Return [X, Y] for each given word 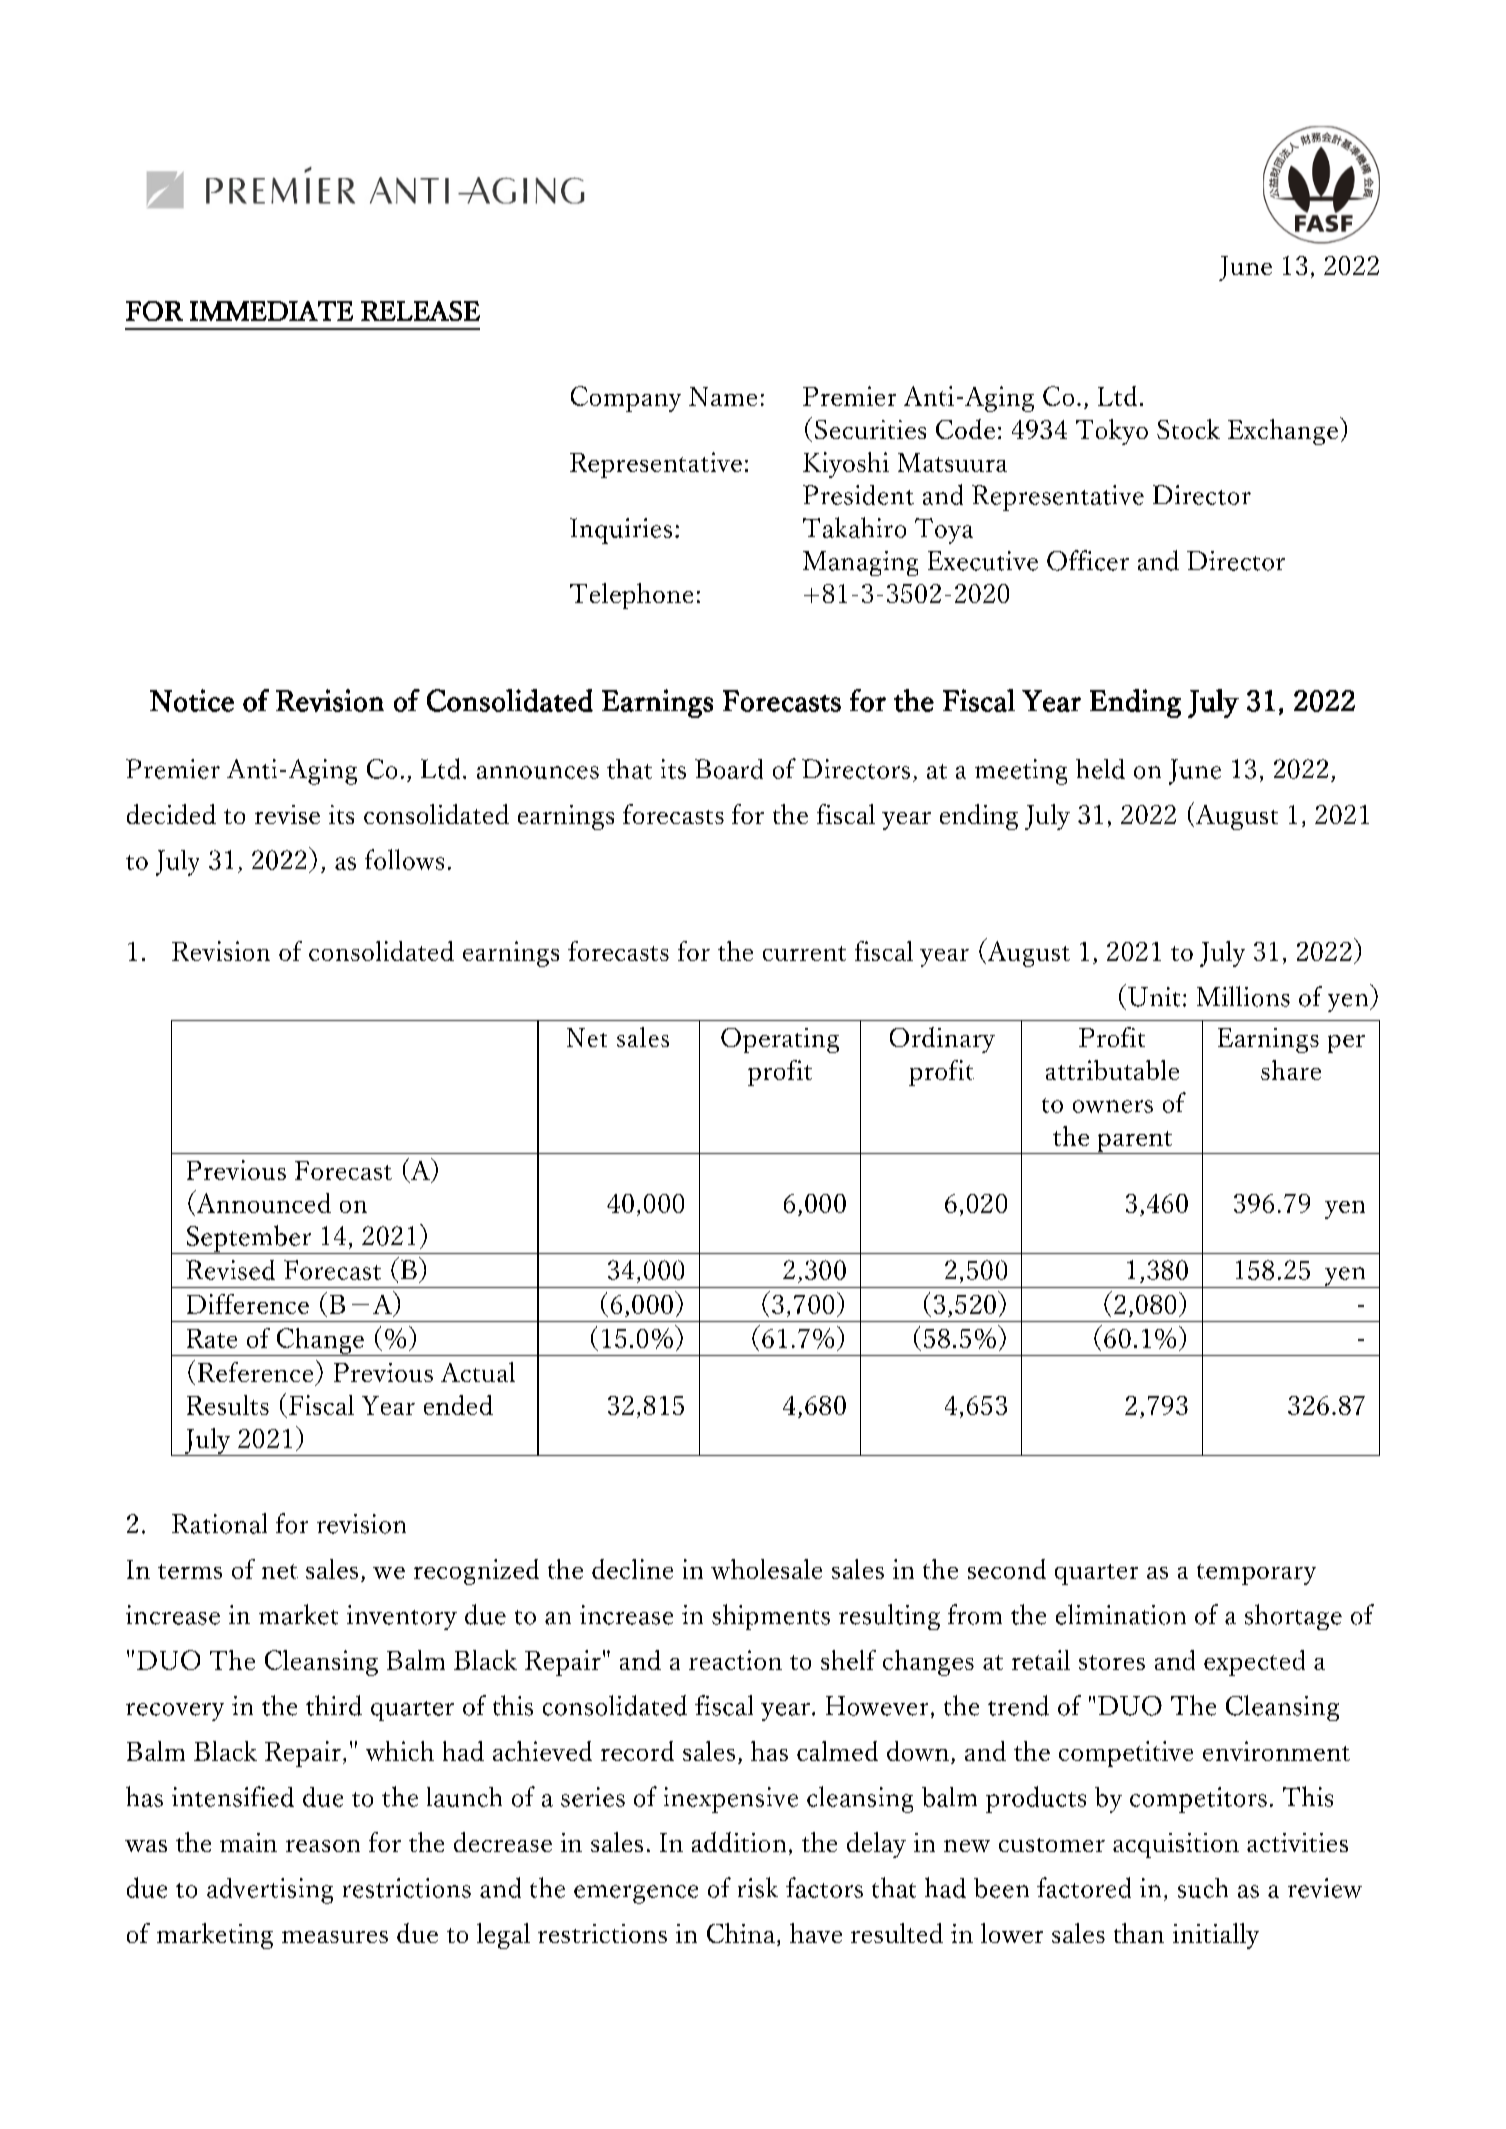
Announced [262, 1203]
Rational [219, 1523]
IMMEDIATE [271, 311]
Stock [1188, 429]
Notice [192, 700]
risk [758, 1887]
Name [723, 396]
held [1100, 769]
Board [729, 769]
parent [1135, 1142]
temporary [1256, 1574]
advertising [270, 1891]
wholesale [766, 1569]
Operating [780, 1040]
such [1203, 1888]
